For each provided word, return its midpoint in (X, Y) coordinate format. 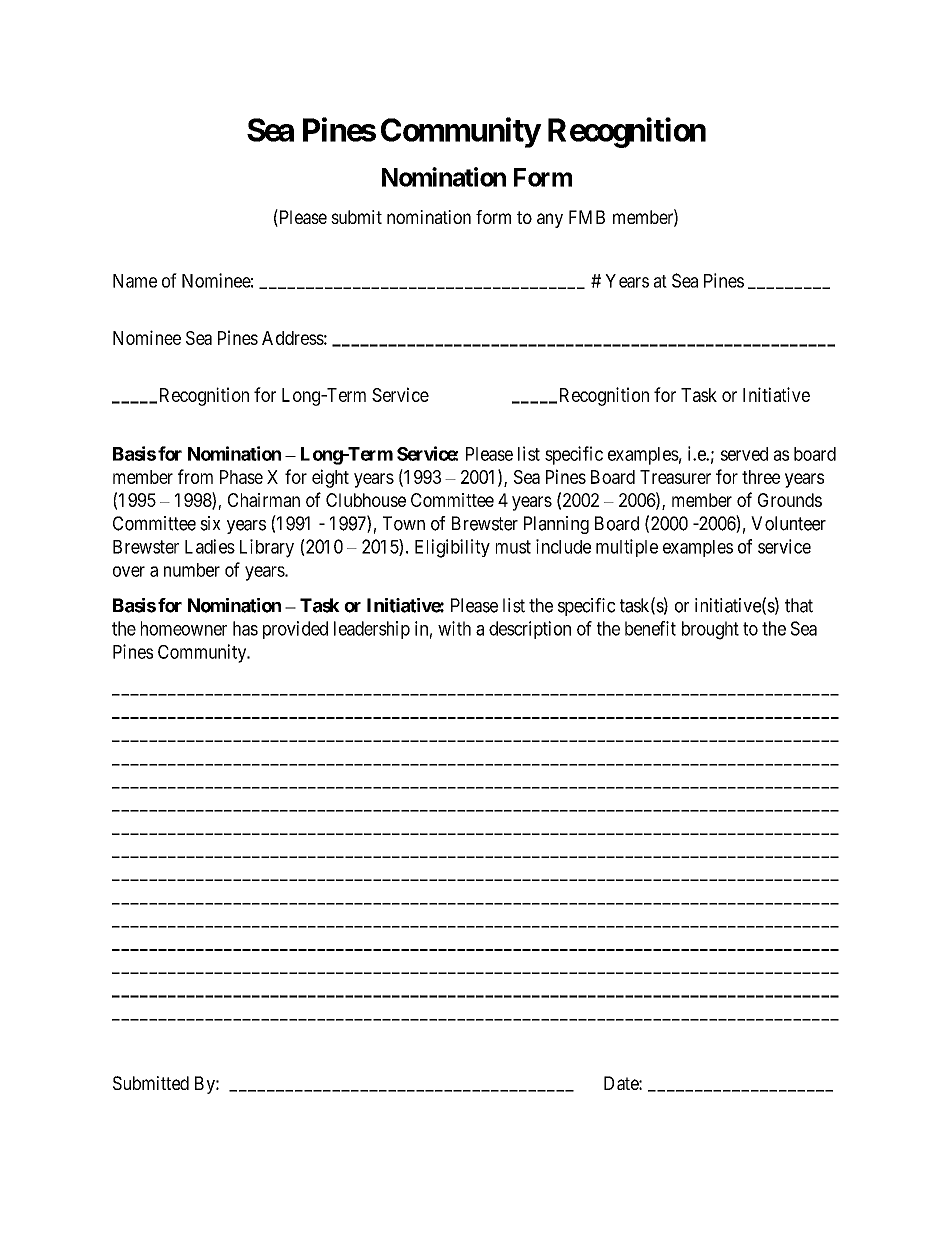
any (550, 220)
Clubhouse (366, 500)
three (761, 477)
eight (330, 478)
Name (135, 281)
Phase (241, 477)
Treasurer (675, 477)
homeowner (184, 628)
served (744, 454)
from (195, 476)
